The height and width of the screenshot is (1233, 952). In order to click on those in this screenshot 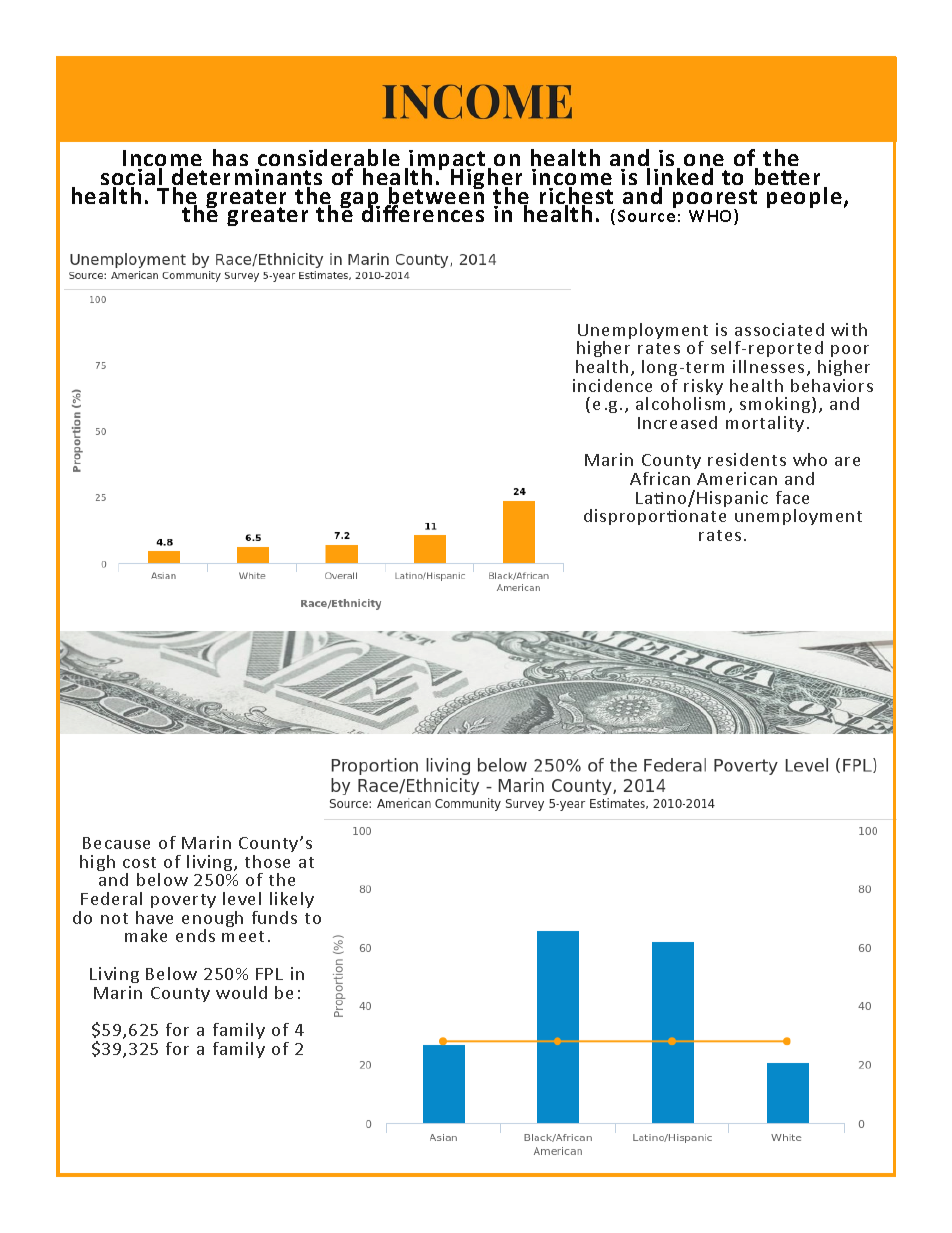, I will do `click(267, 861)`.
